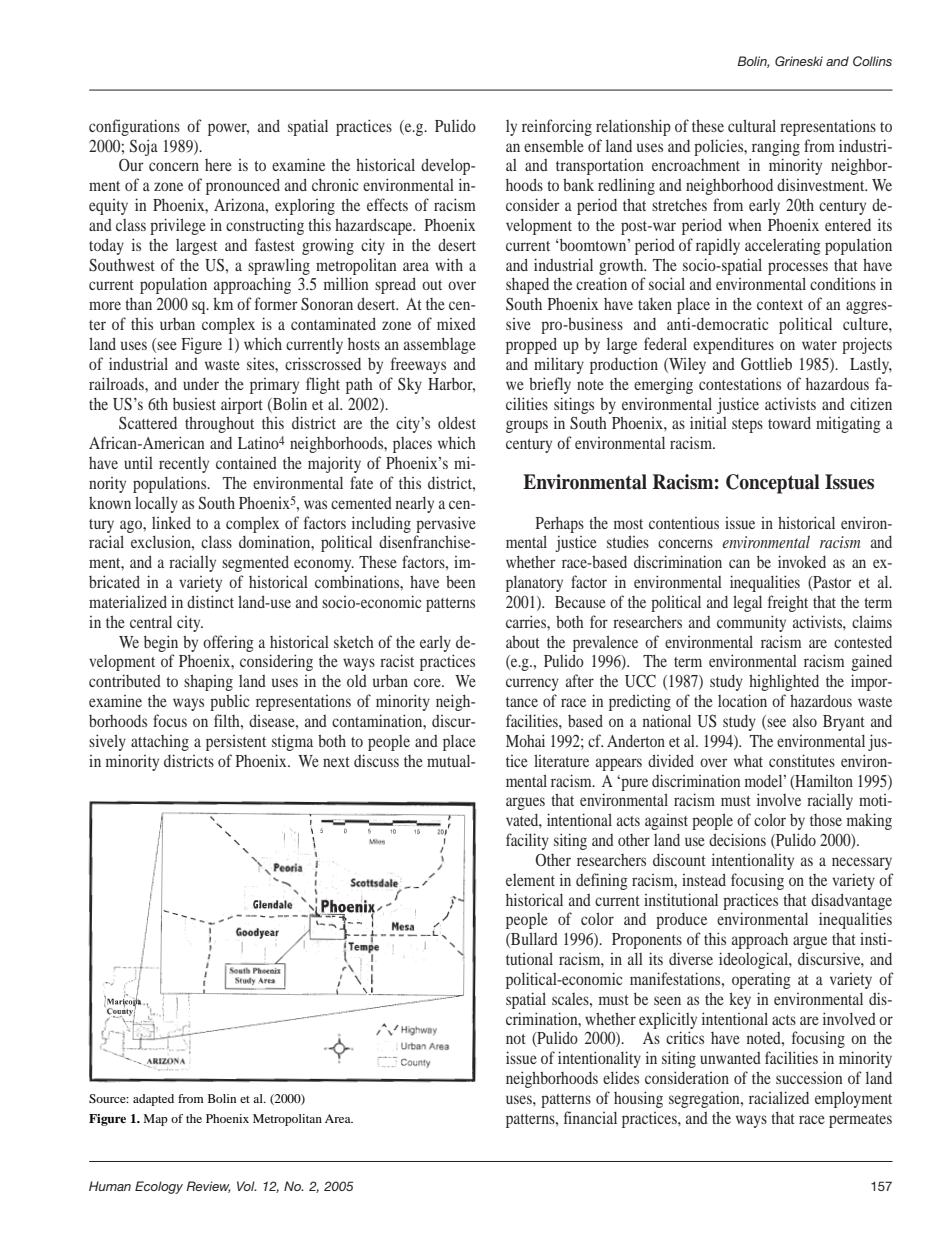 The height and width of the screenshot is (1250, 952). Describe the element at coordinates (531, 345) in the screenshot. I see `propped` at that location.
